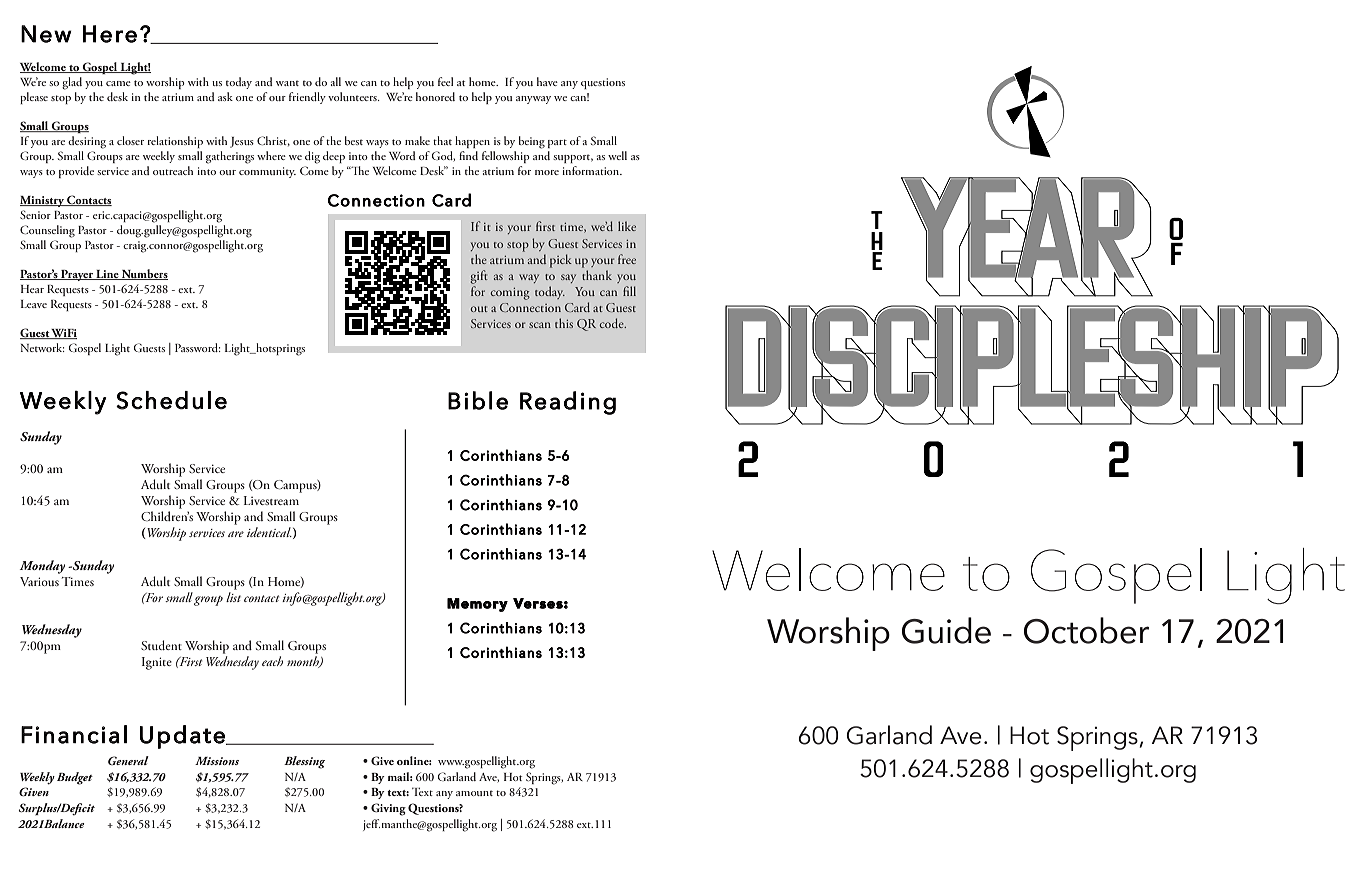 This screenshot has height=887, width=1372. I want to click on came, so click(118, 83).
